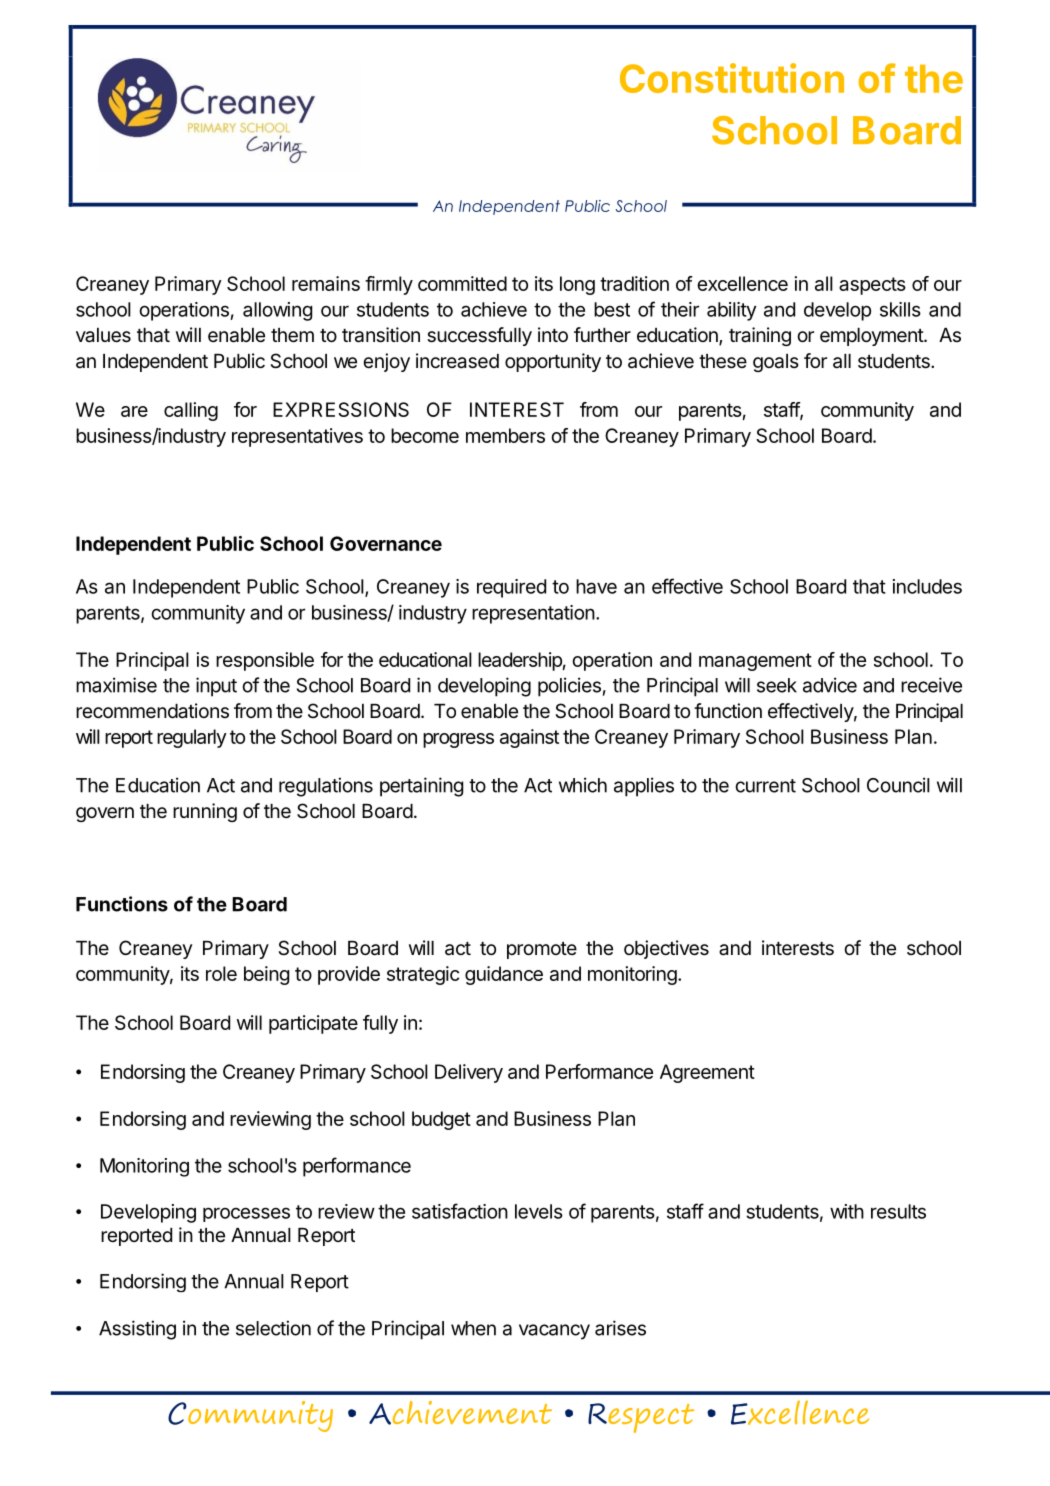  Describe the element at coordinates (326, 283) in the screenshot. I see `remains` at that location.
